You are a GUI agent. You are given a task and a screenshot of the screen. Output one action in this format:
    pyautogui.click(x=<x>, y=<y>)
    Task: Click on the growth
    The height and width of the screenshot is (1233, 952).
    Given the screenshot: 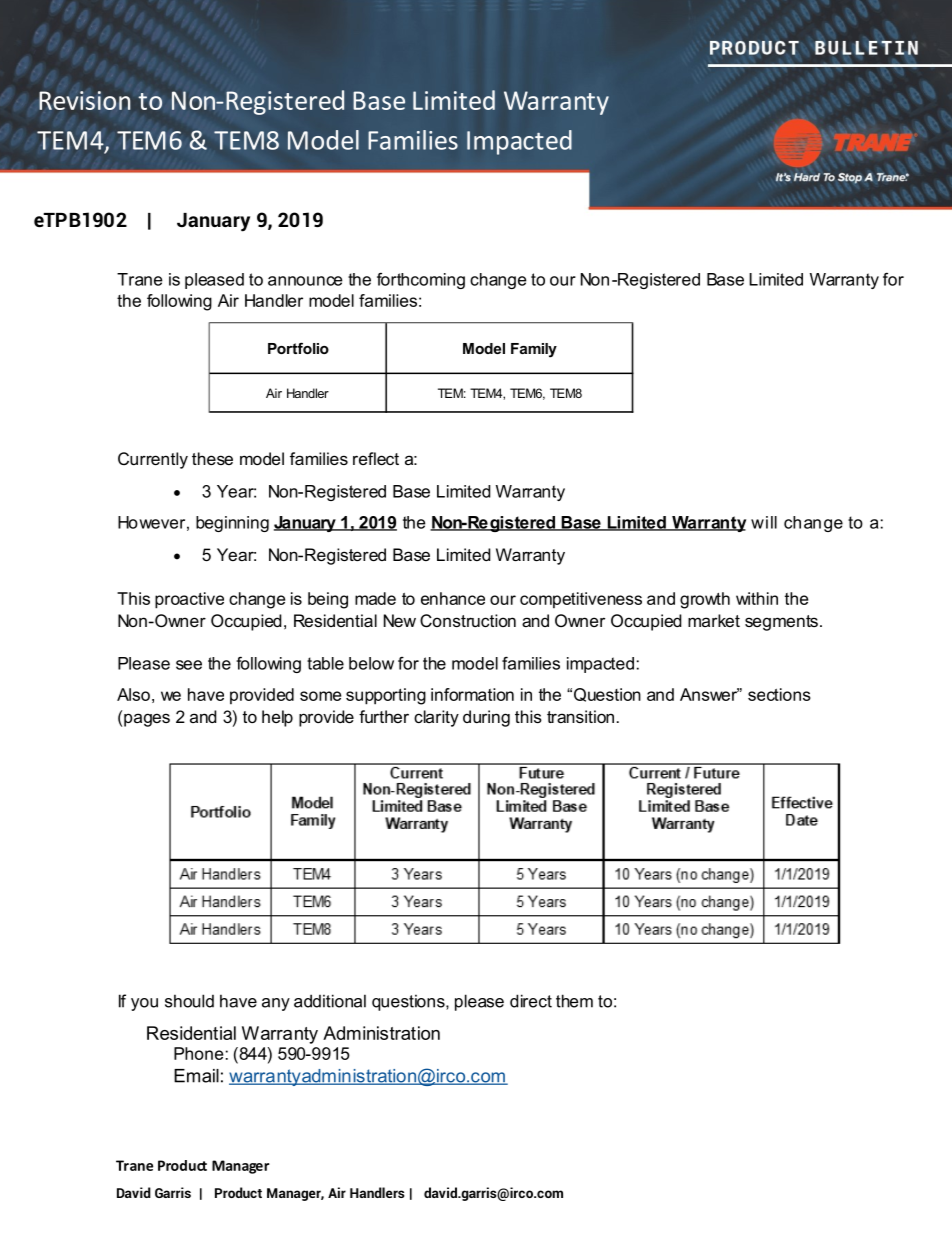 What is the action you would take?
    pyautogui.click(x=705, y=600)
